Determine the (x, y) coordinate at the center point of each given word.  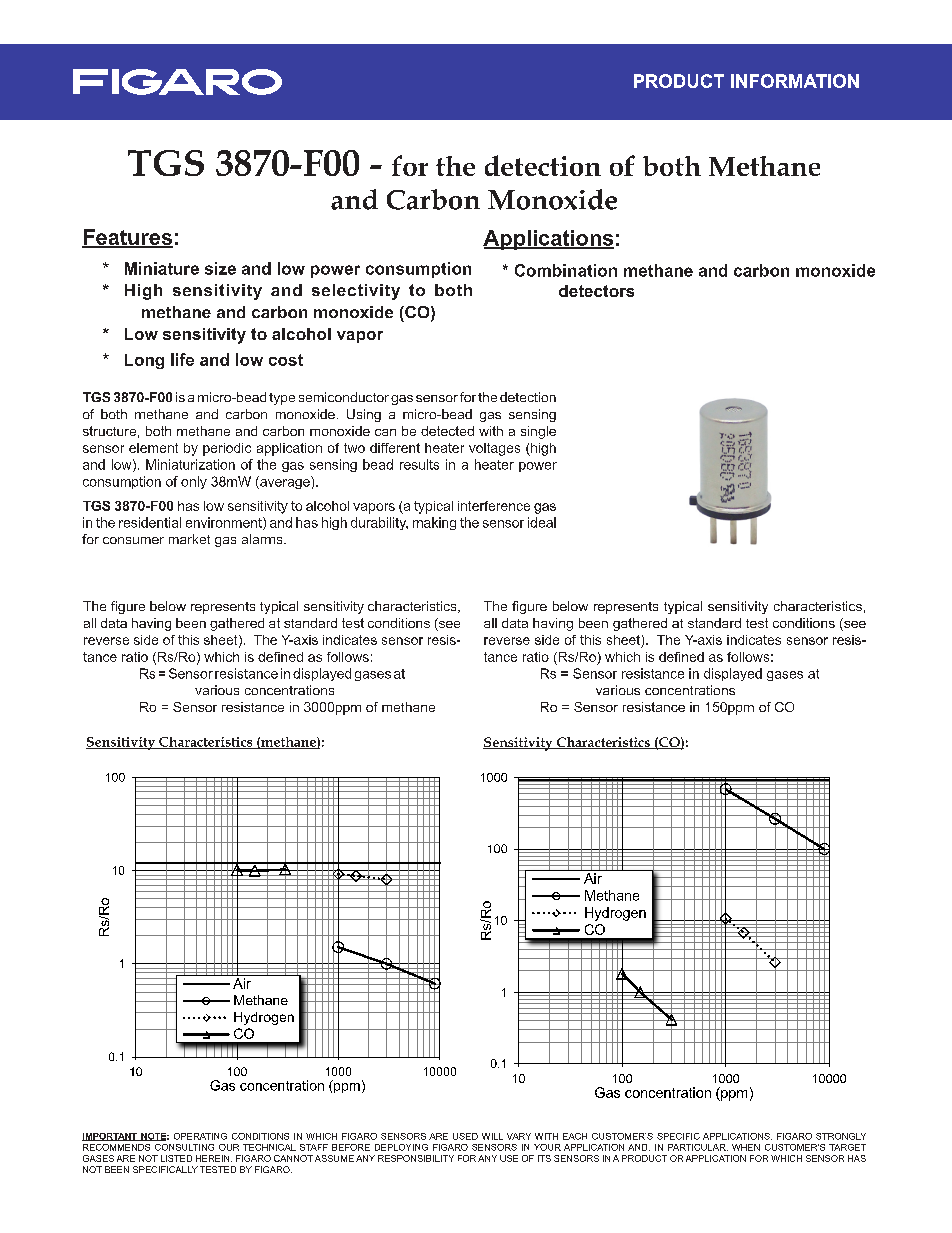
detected (447, 431)
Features (127, 238)
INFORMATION (795, 81)
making (434, 523)
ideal (542, 522)
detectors (596, 291)
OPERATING (200, 1136)
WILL (492, 1136)
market (189, 539)
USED (465, 1136)
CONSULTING (184, 1147)
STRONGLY (841, 1136)
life (182, 359)
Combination (566, 270)
